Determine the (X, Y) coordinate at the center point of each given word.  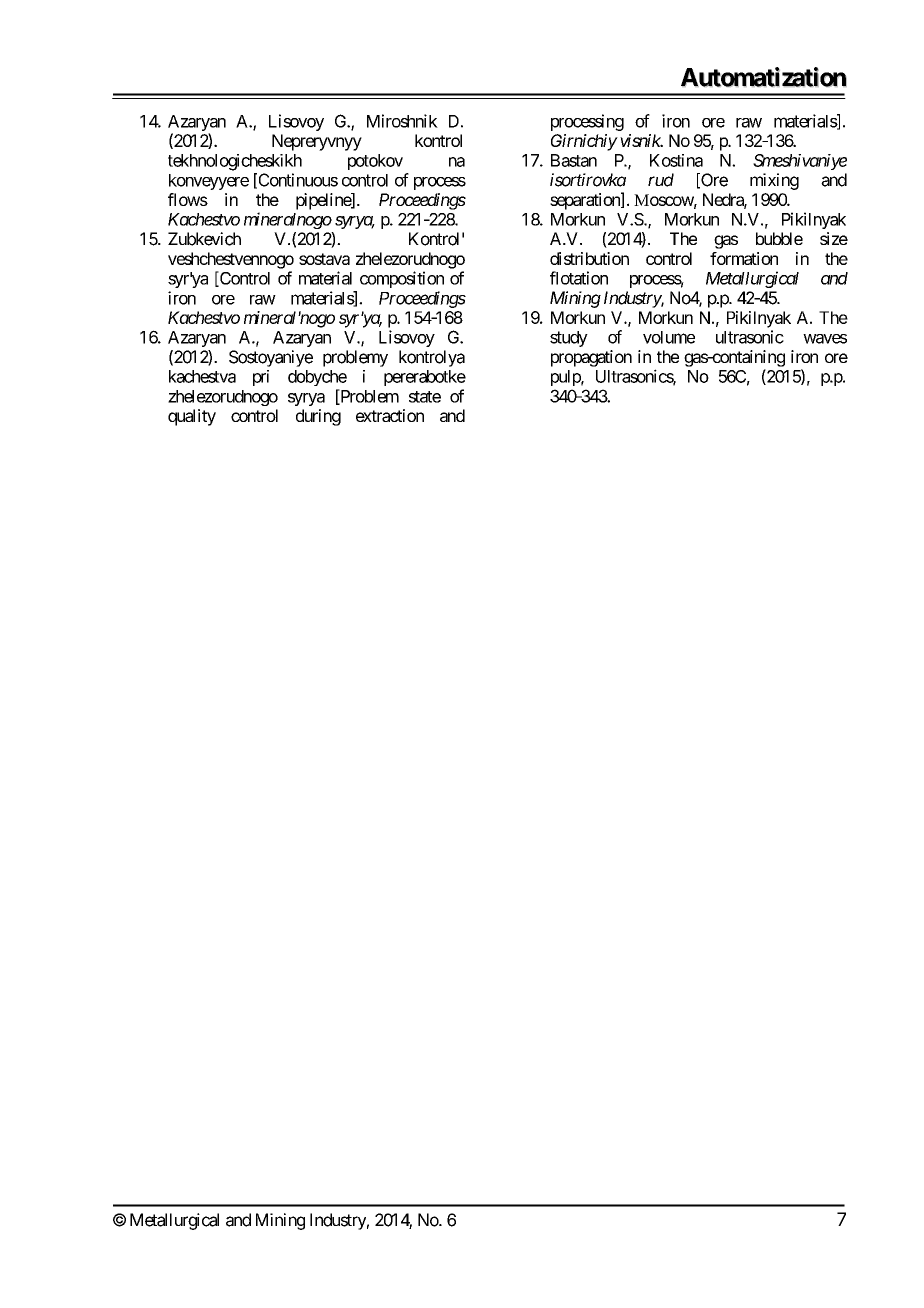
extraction (390, 415)
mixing (774, 181)
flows (188, 199)
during (318, 417)
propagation (591, 358)
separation (586, 201)
